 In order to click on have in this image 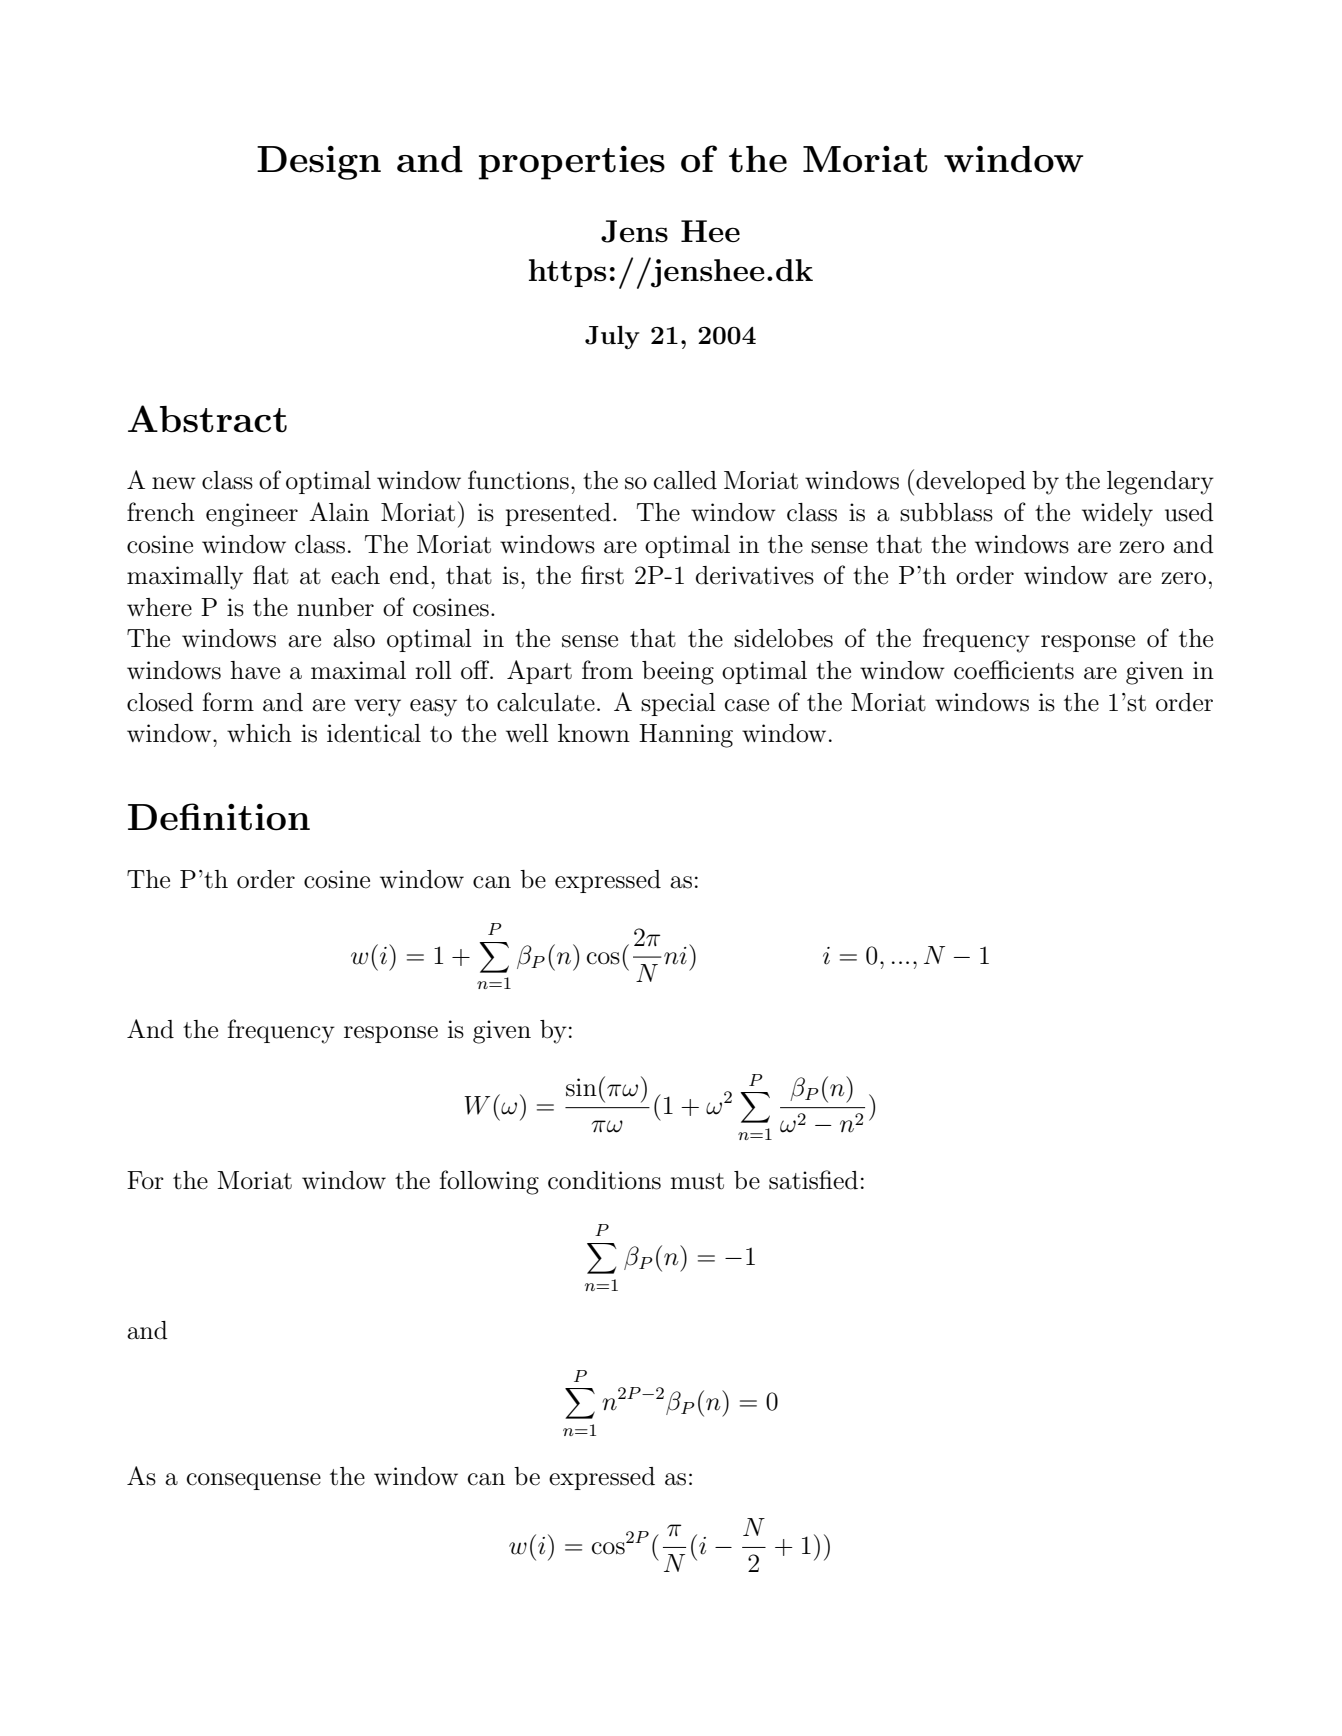, I will do `click(255, 670)`.
